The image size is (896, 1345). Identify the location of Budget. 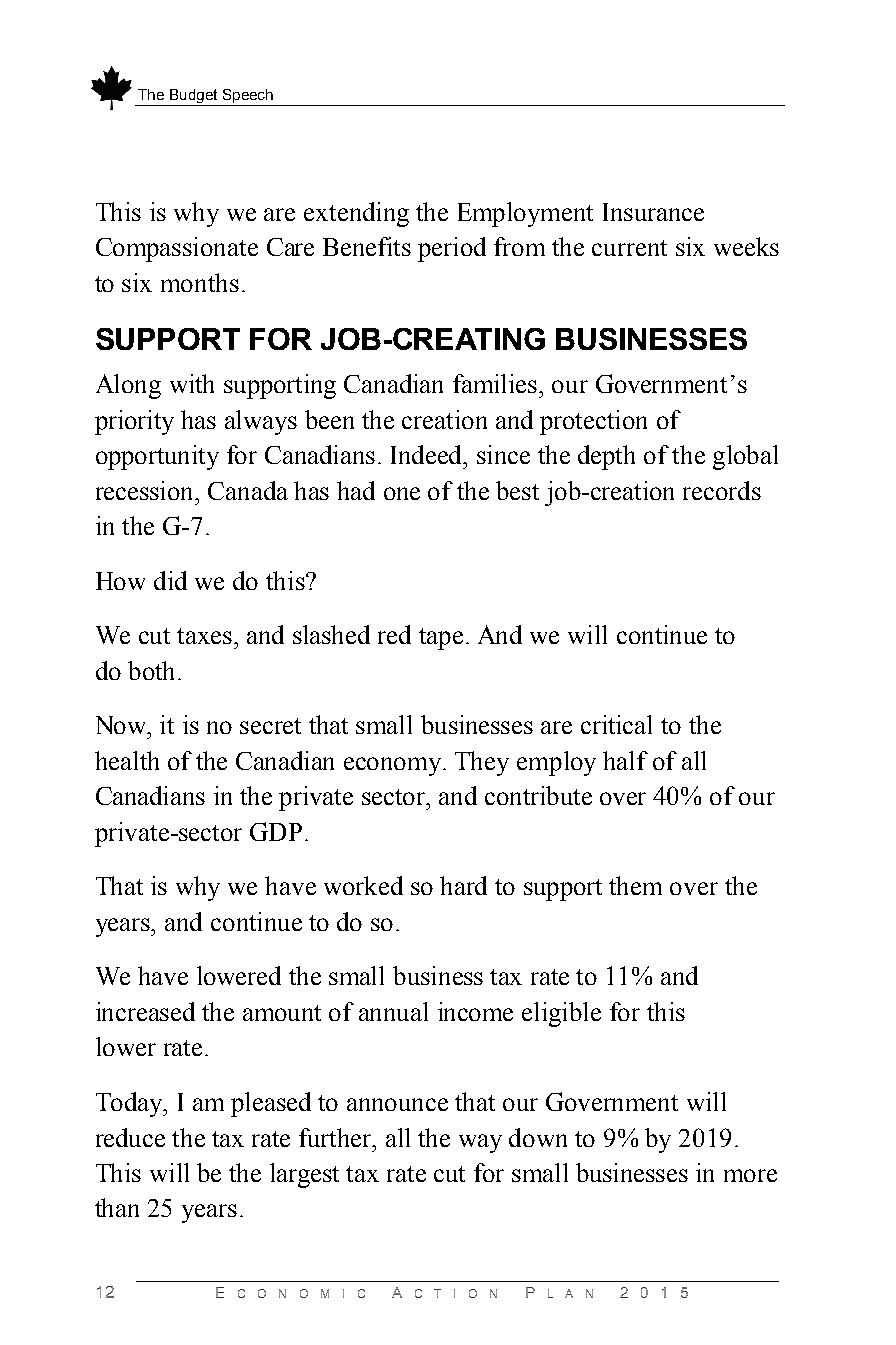
(194, 97).
